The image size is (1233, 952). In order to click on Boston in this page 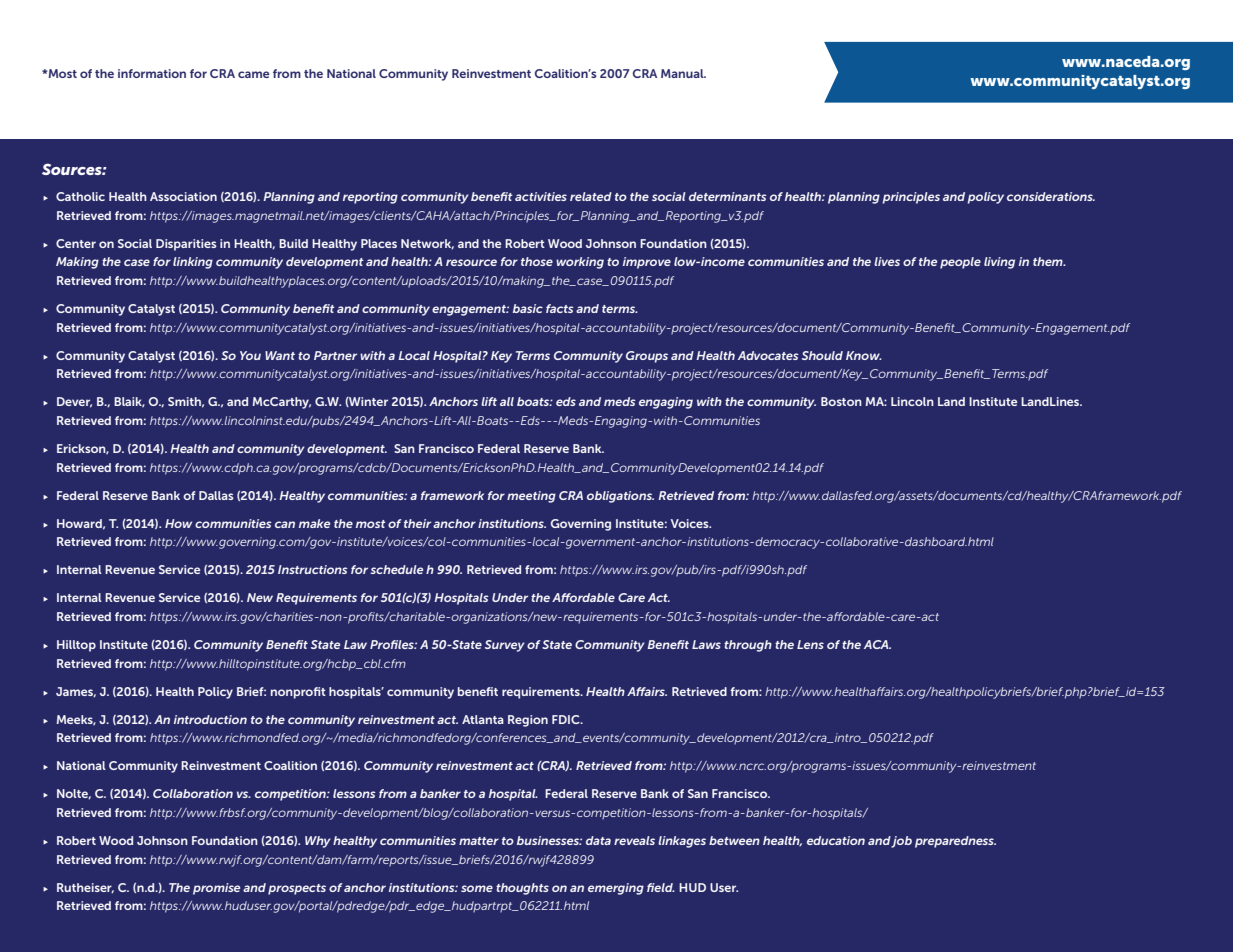, I will do `click(841, 401)`.
